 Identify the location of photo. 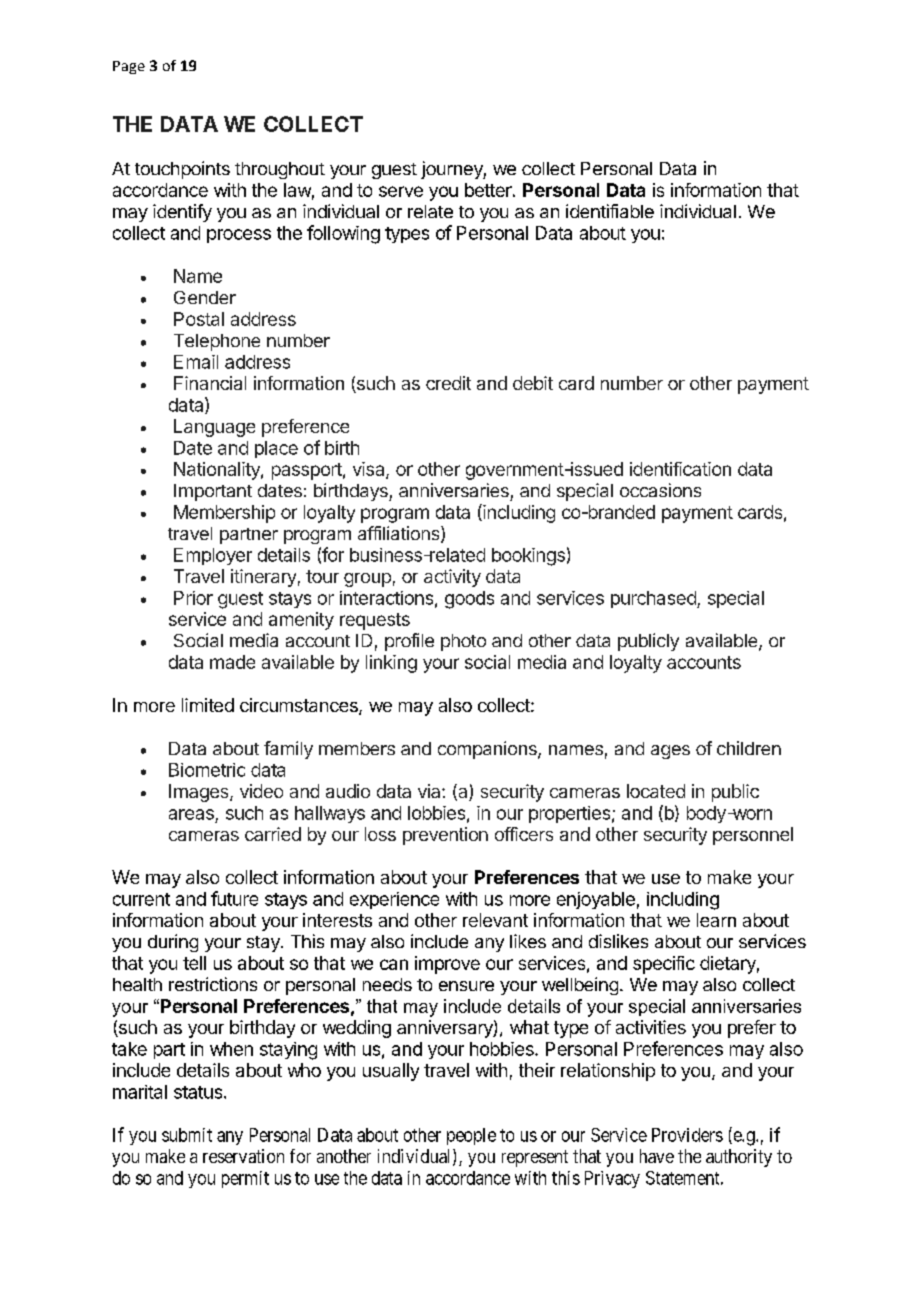
(463, 642).
